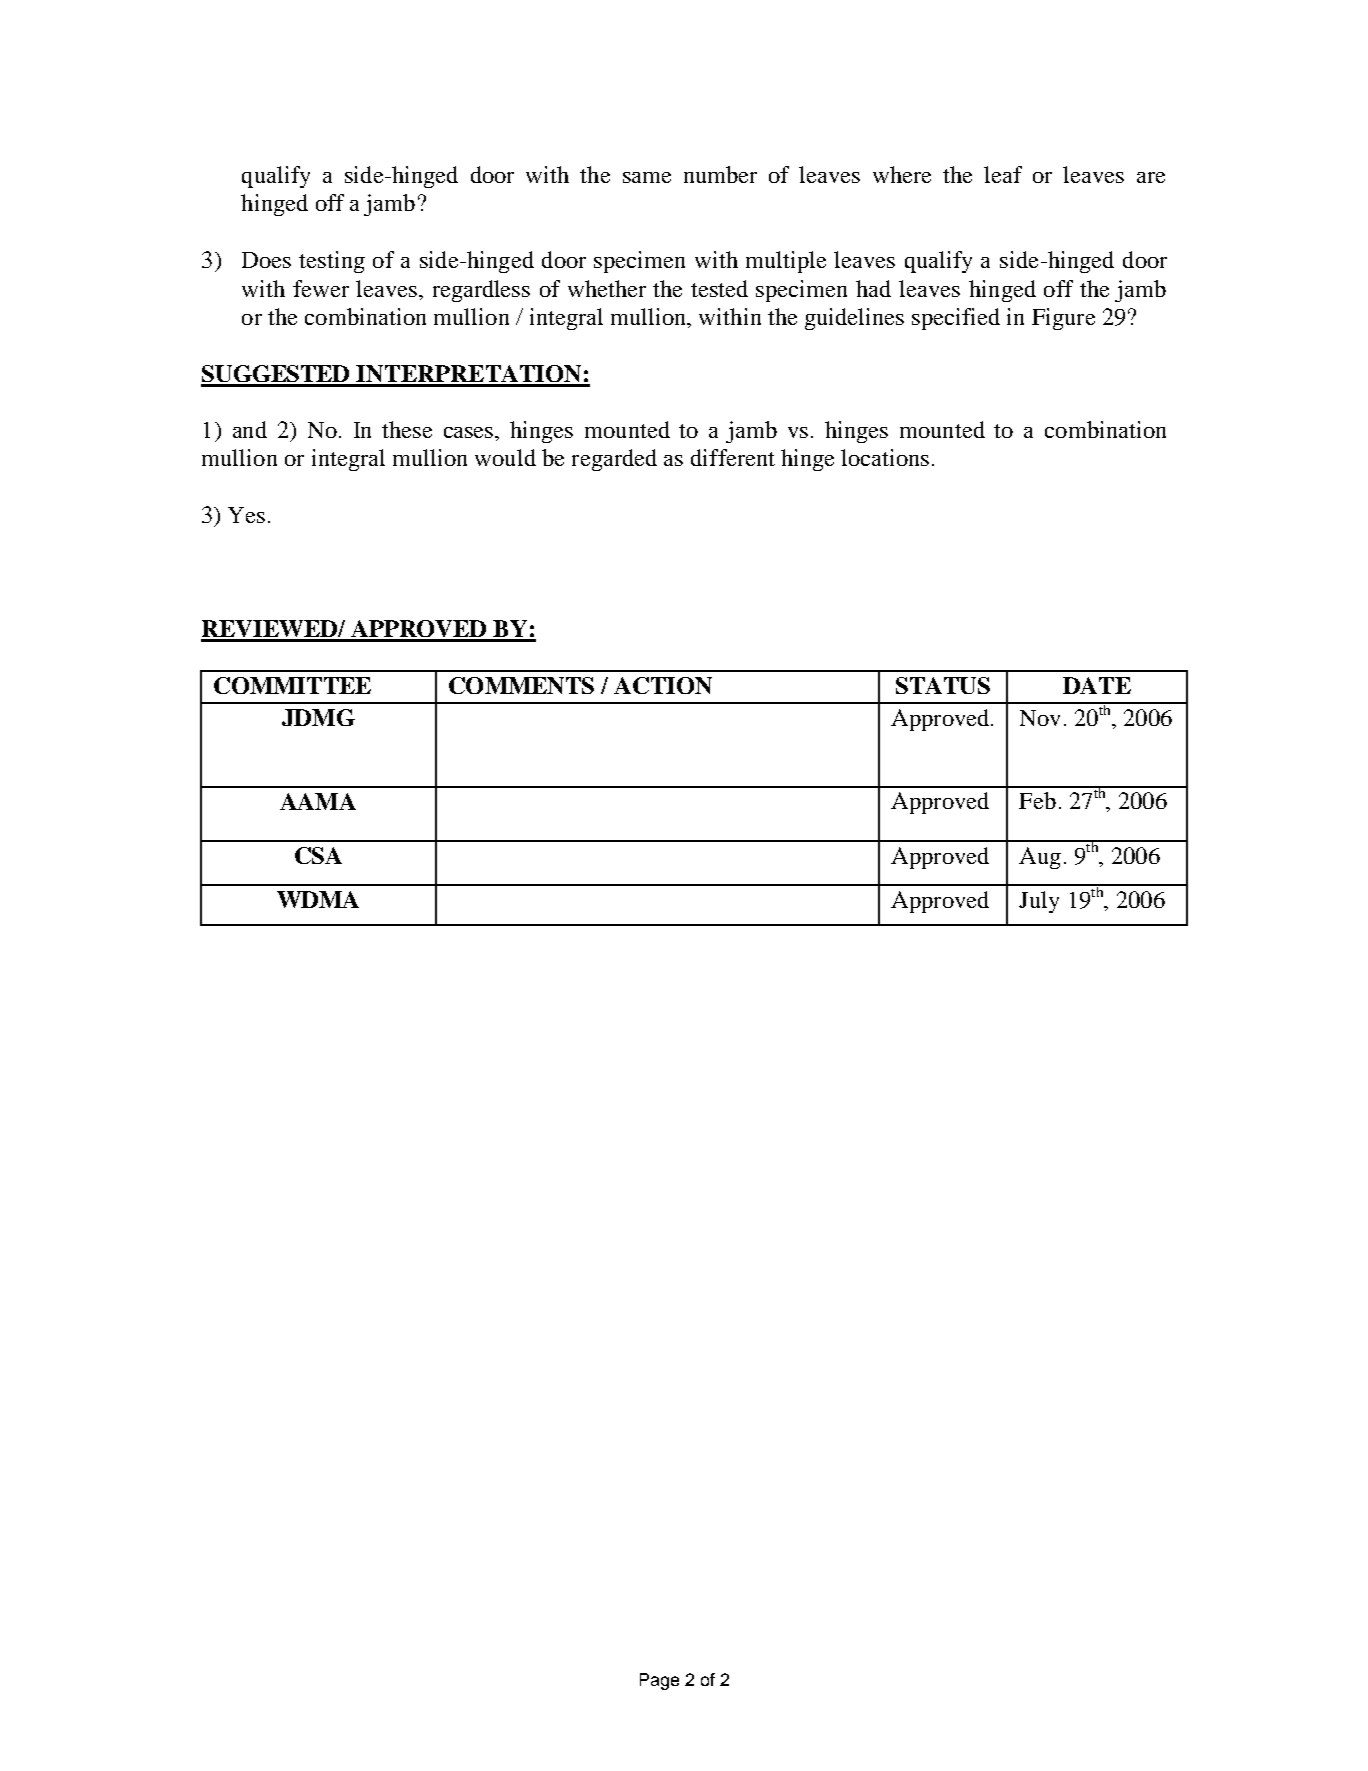  What do you see at coordinates (332, 262) in the page?
I see `testing` at bounding box center [332, 262].
